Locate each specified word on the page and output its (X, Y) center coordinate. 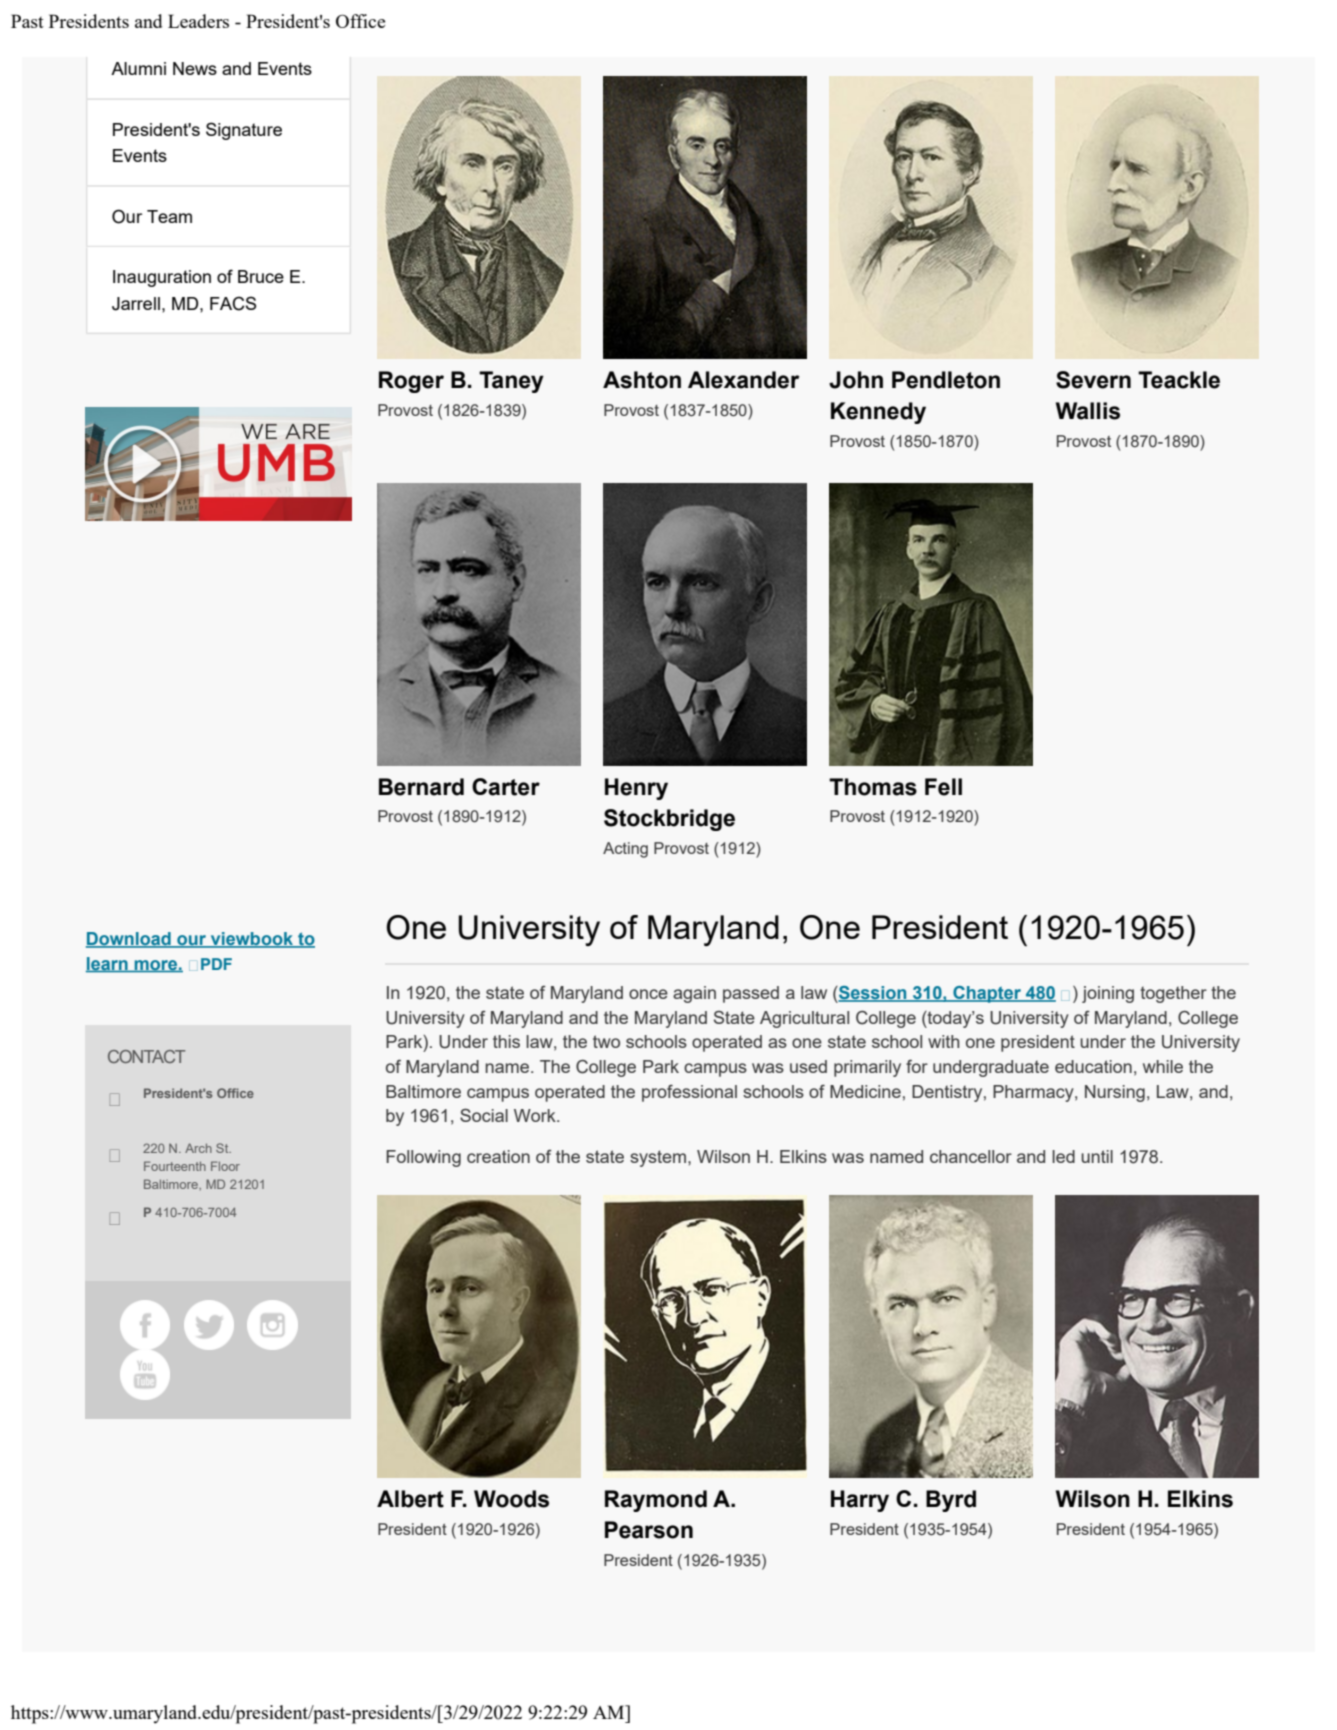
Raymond (656, 1501)
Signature (244, 131)
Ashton (642, 380)
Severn (1093, 380)
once (648, 994)
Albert (410, 1499)
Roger (411, 382)
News (195, 68)
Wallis (1088, 411)
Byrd (951, 1501)
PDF (216, 964)
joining (1108, 994)
